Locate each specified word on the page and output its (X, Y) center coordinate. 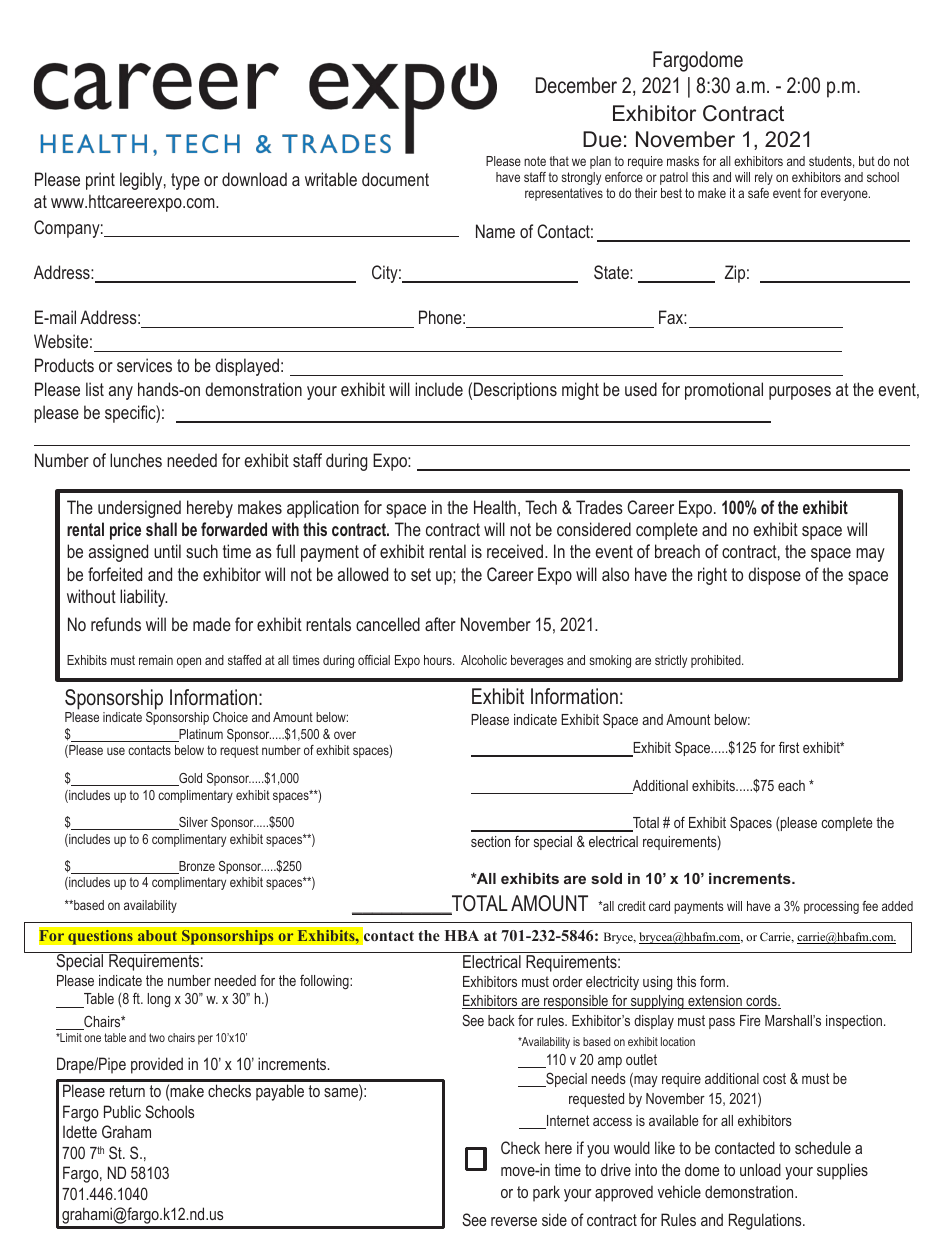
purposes (800, 393)
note (535, 161)
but (867, 161)
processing (831, 907)
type (185, 181)
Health (495, 507)
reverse (514, 1221)
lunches (136, 460)
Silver (192, 823)
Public (122, 1111)
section (490, 841)
